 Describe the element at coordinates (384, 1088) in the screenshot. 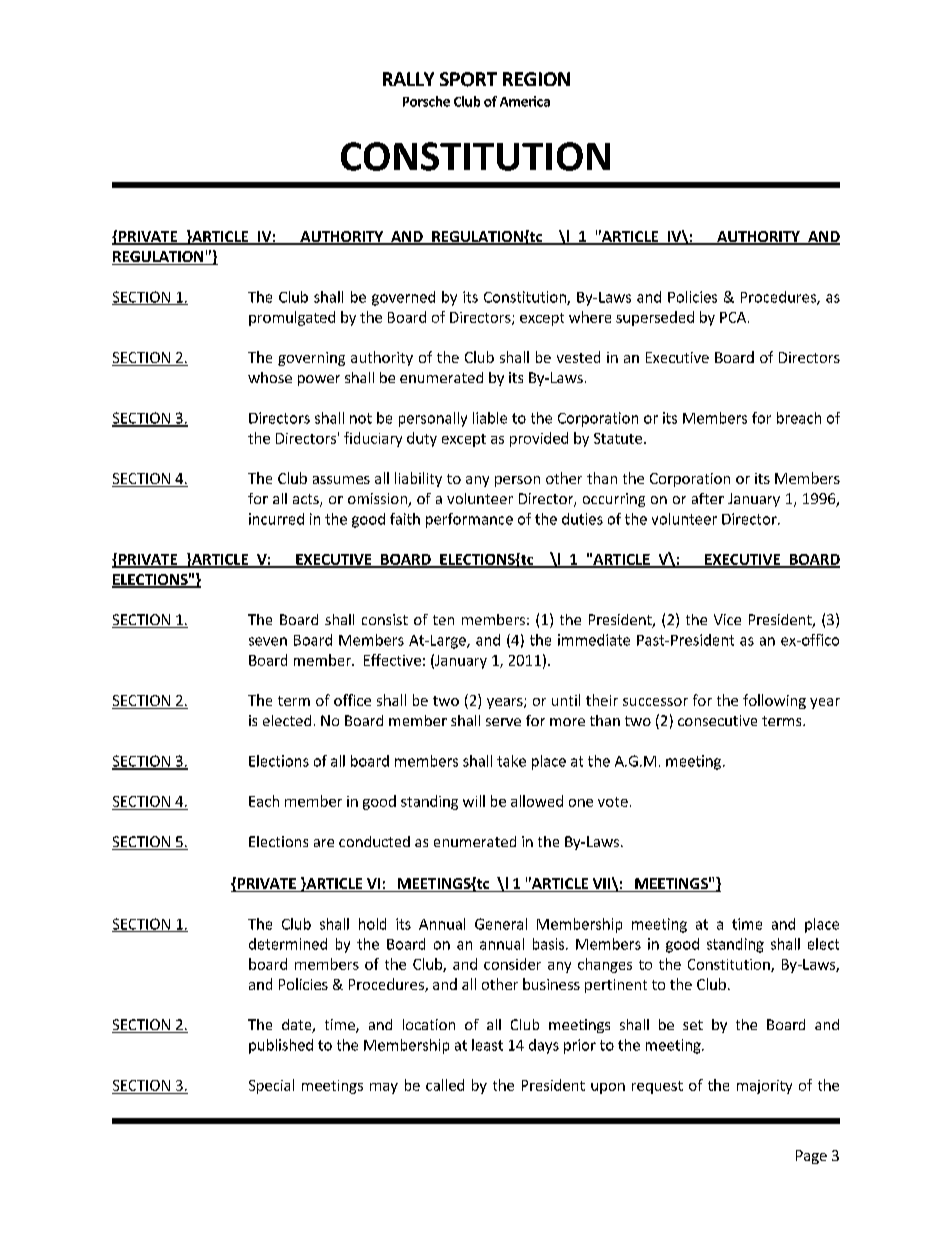

I see `may` at that location.
